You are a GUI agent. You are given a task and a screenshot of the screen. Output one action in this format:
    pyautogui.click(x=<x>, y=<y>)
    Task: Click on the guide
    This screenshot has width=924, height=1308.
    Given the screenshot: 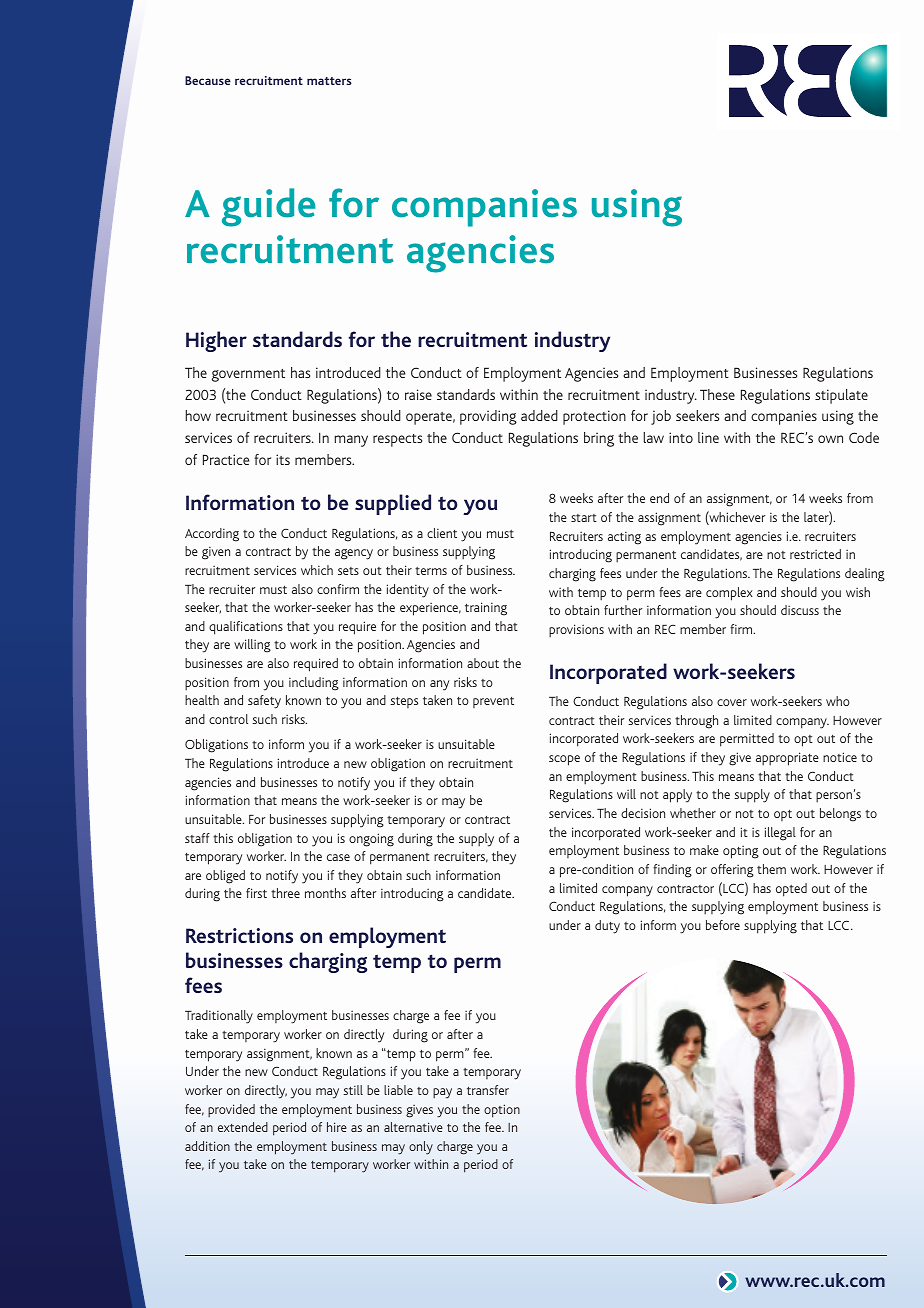 What is the action you would take?
    pyautogui.click(x=269, y=207)
